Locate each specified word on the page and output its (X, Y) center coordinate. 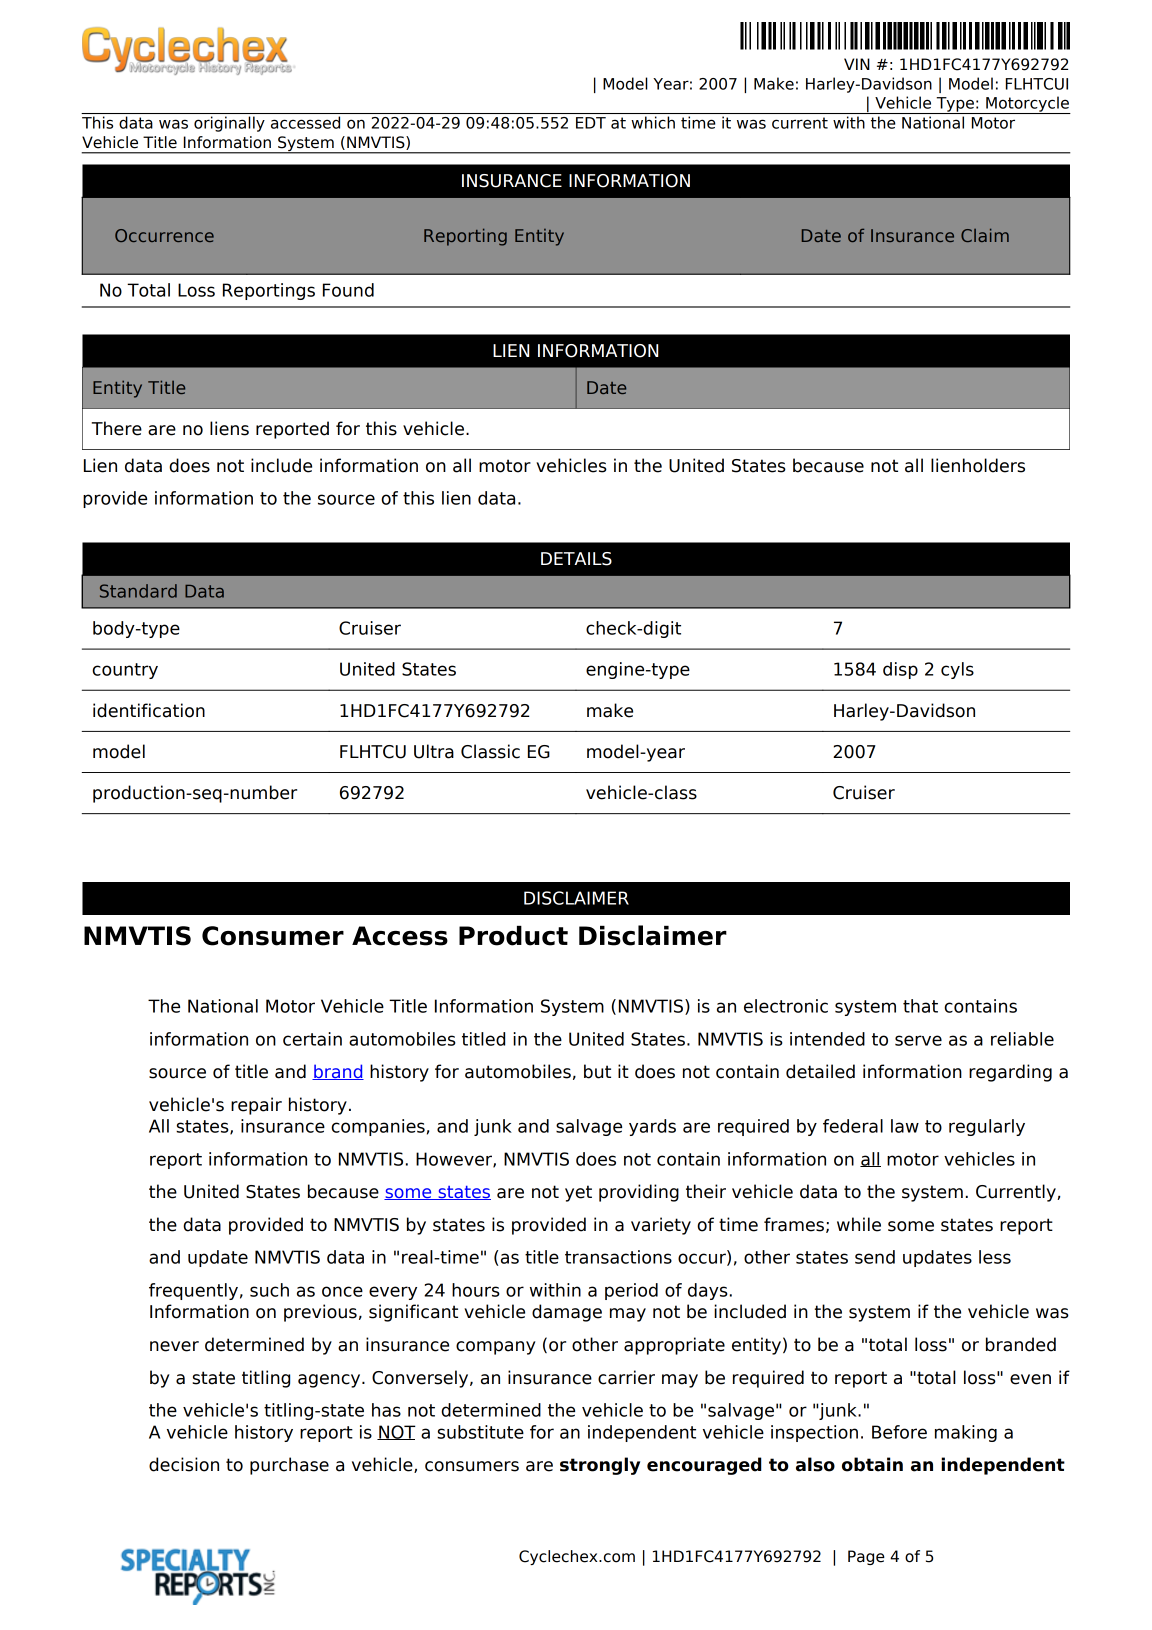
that (920, 1006)
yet (578, 1193)
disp (900, 670)
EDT (591, 123)
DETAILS (576, 559)
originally (229, 124)
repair (256, 1106)
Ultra (434, 751)
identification (149, 710)
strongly (600, 1466)
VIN (857, 64)
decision (184, 1464)
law (905, 1126)
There (116, 428)
